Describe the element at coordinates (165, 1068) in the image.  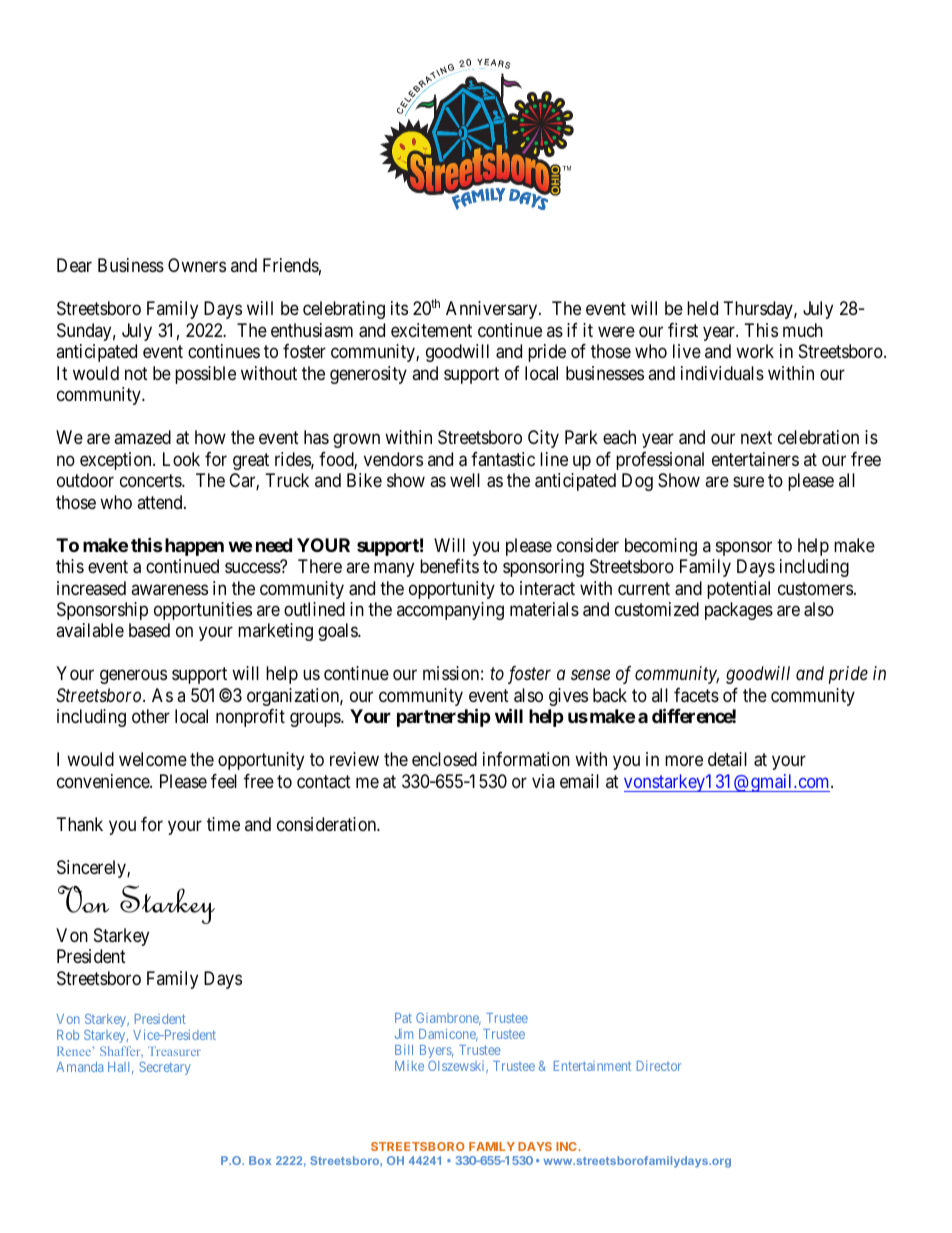
I see `Secretary` at that location.
